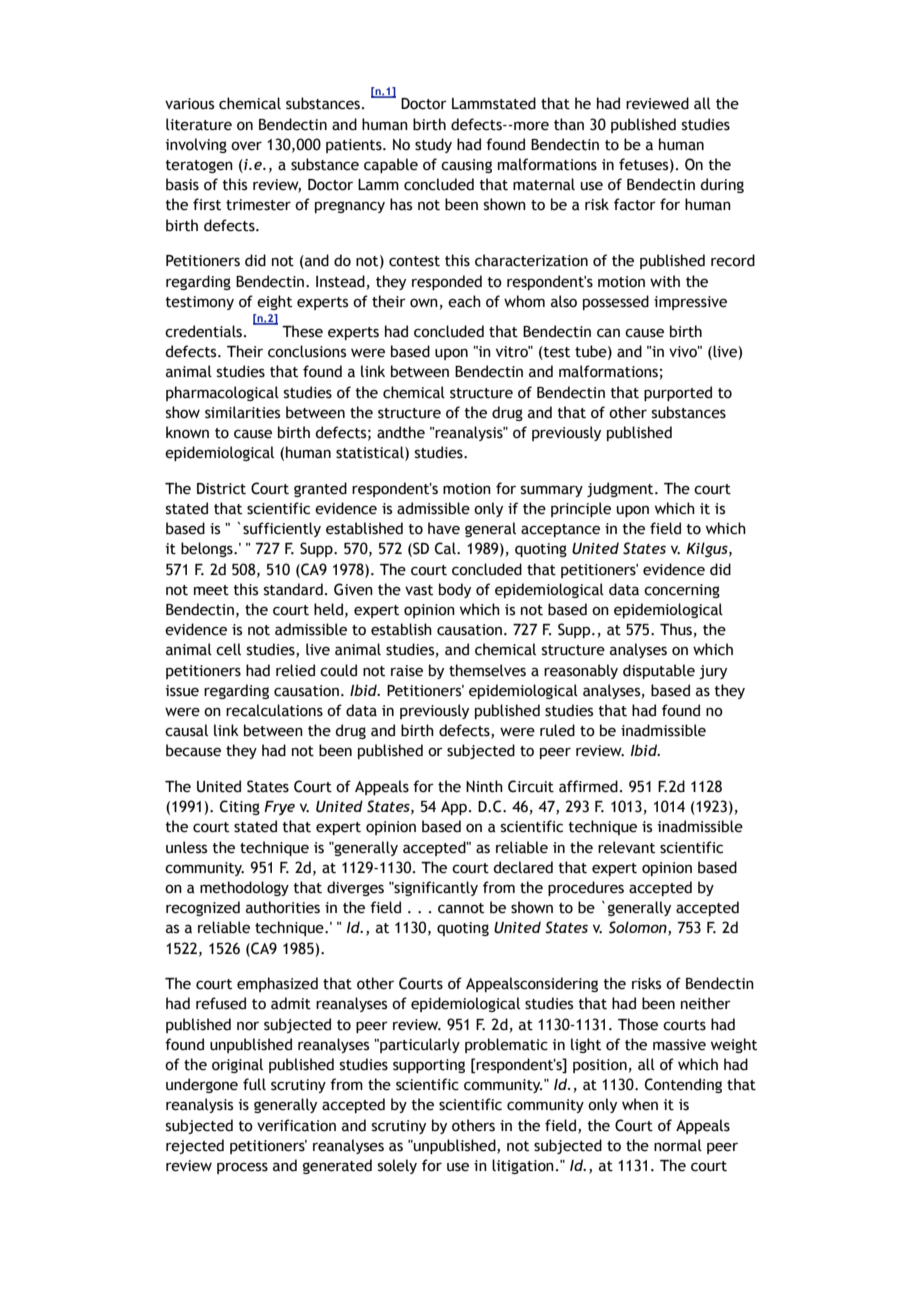 Image resolution: width=924 pixels, height=1308 pixels. I want to click on solely, so click(397, 1166).
